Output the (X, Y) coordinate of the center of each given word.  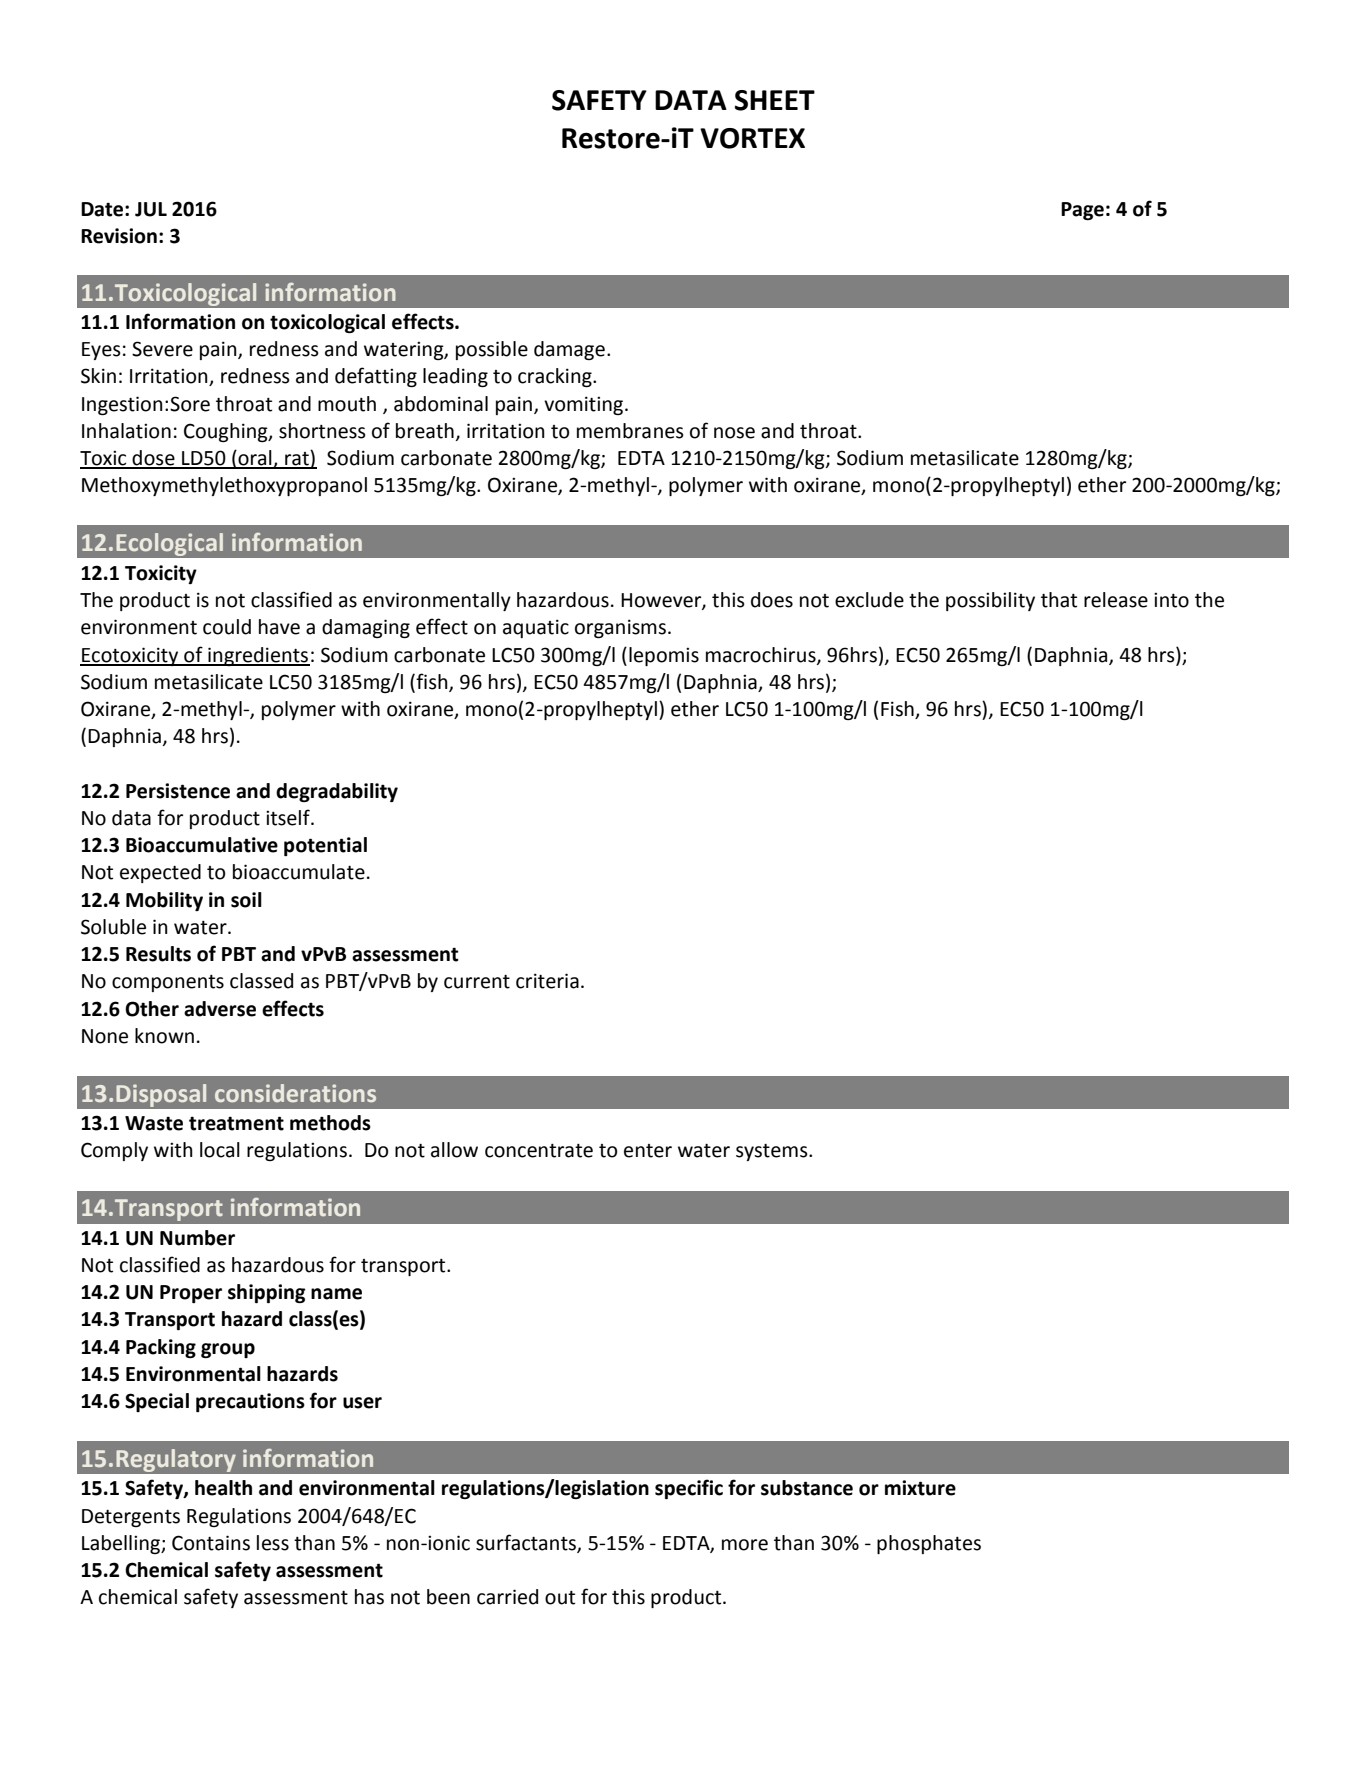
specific (689, 1489)
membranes (630, 431)
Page (1082, 211)
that (1059, 600)
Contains (211, 1543)
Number (197, 1238)
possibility (990, 601)
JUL (151, 209)
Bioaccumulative (202, 845)
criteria (547, 981)
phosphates (929, 1544)
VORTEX (752, 138)
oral (255, 459)
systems (773, 1152)
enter (648, 1151)
